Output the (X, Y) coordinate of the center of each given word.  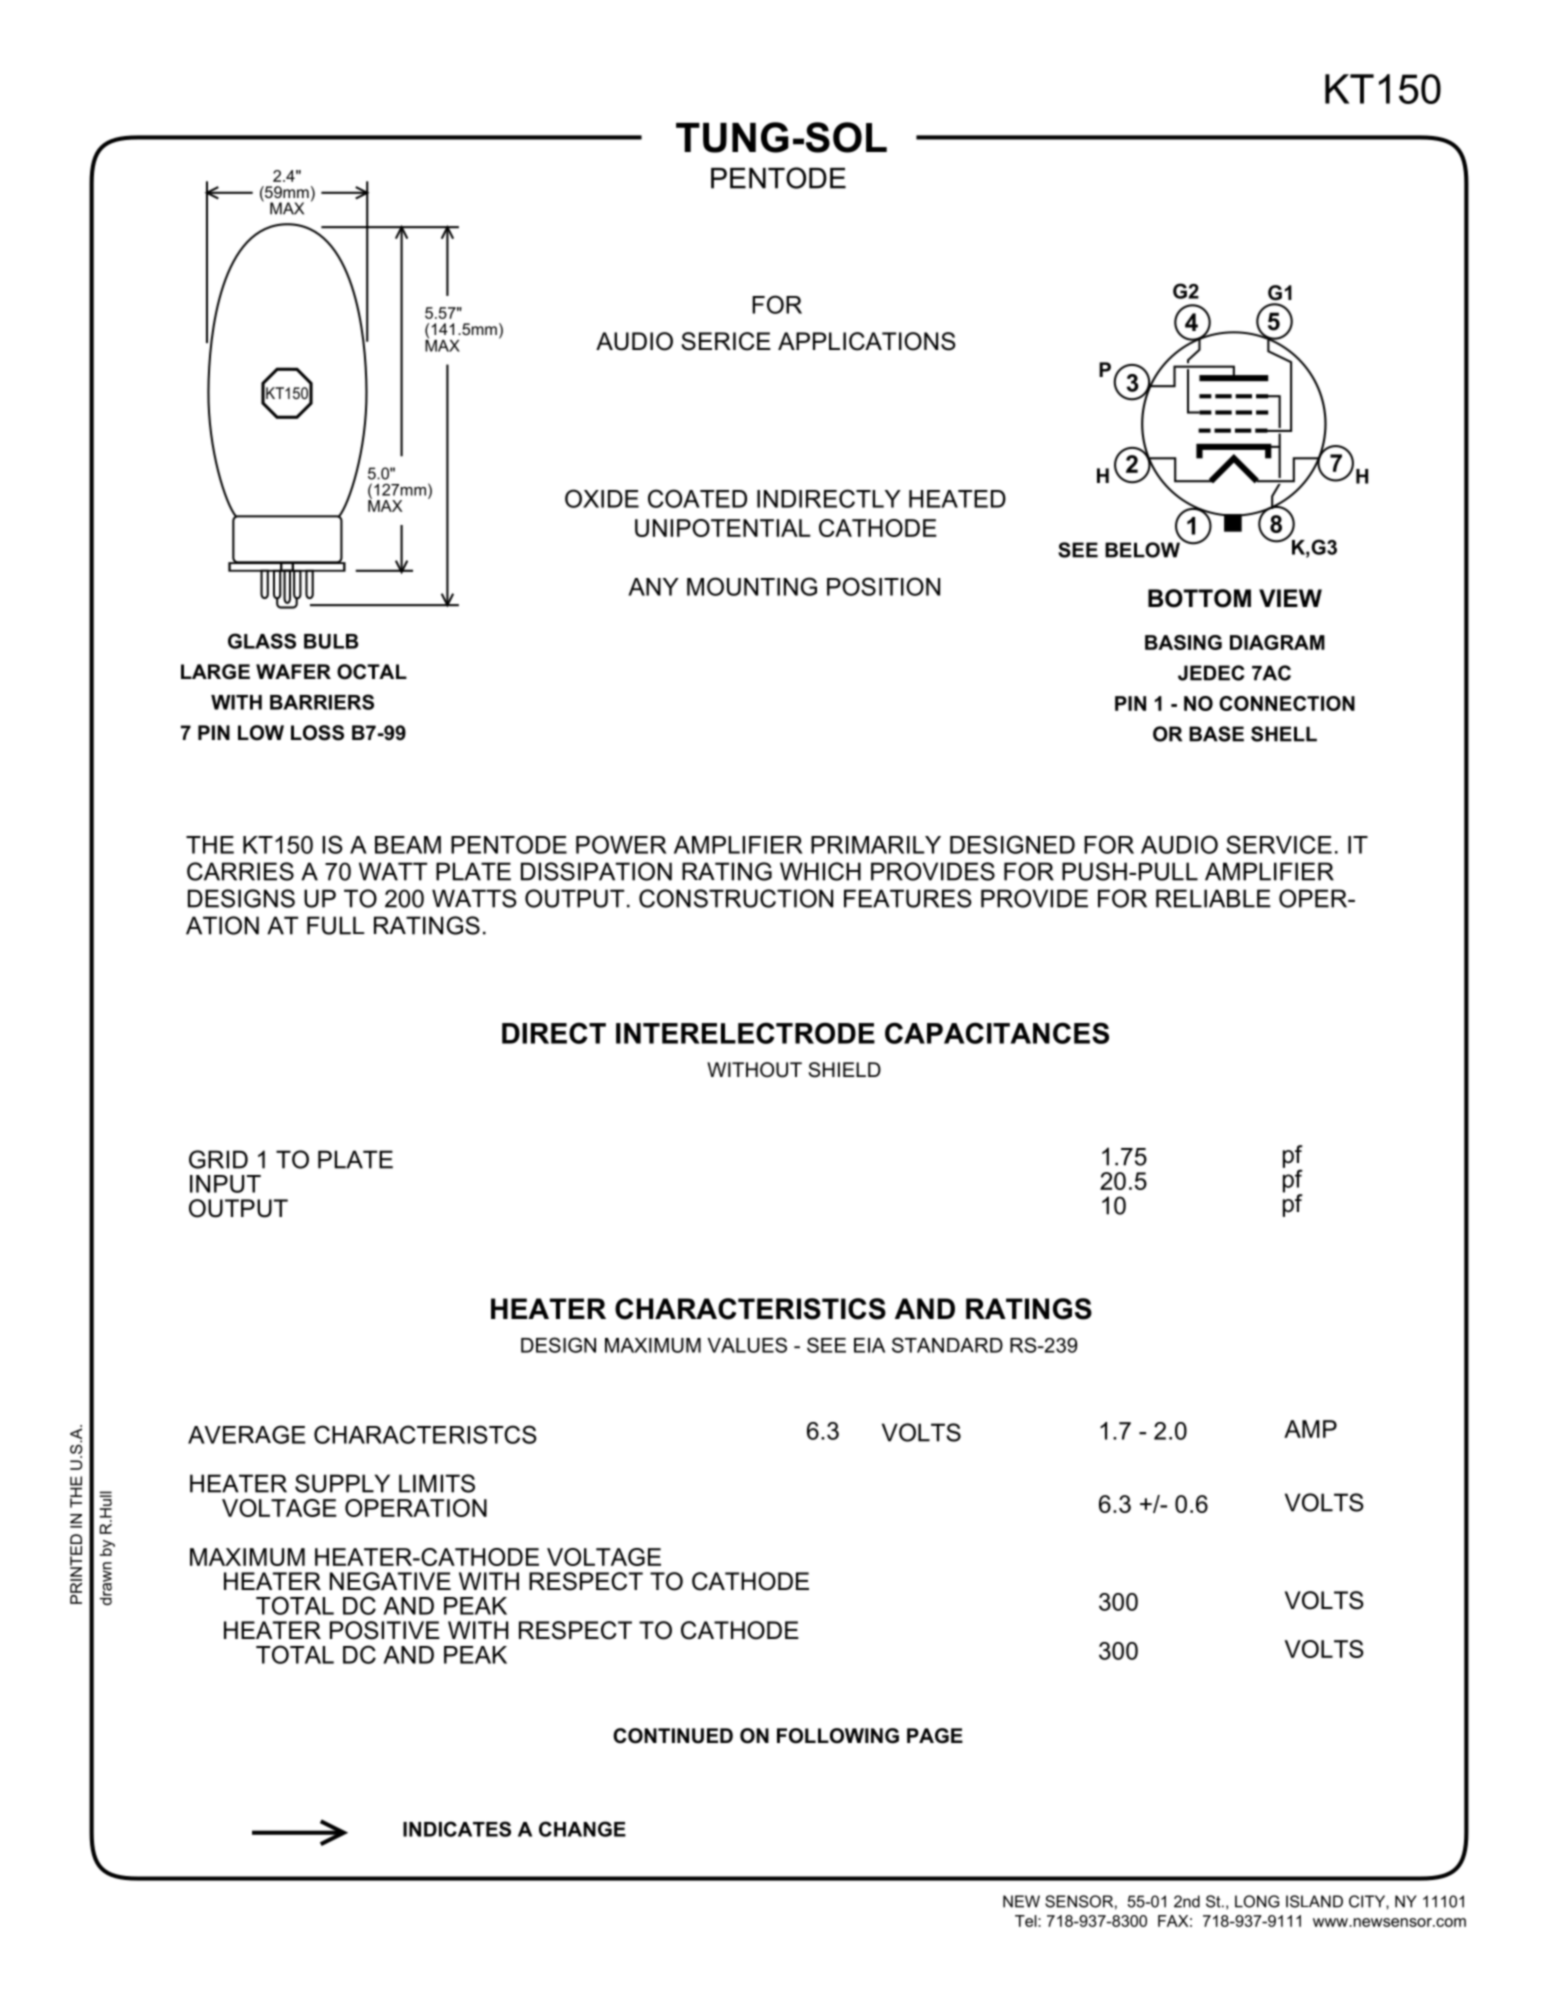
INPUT (225, 1184)
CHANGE (582, 1829)
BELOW (1142, 550)
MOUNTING (752, 586)
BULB (331, 641)
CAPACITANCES (997, 1033)
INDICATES (457, 1829)
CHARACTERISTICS (750, 1309)
